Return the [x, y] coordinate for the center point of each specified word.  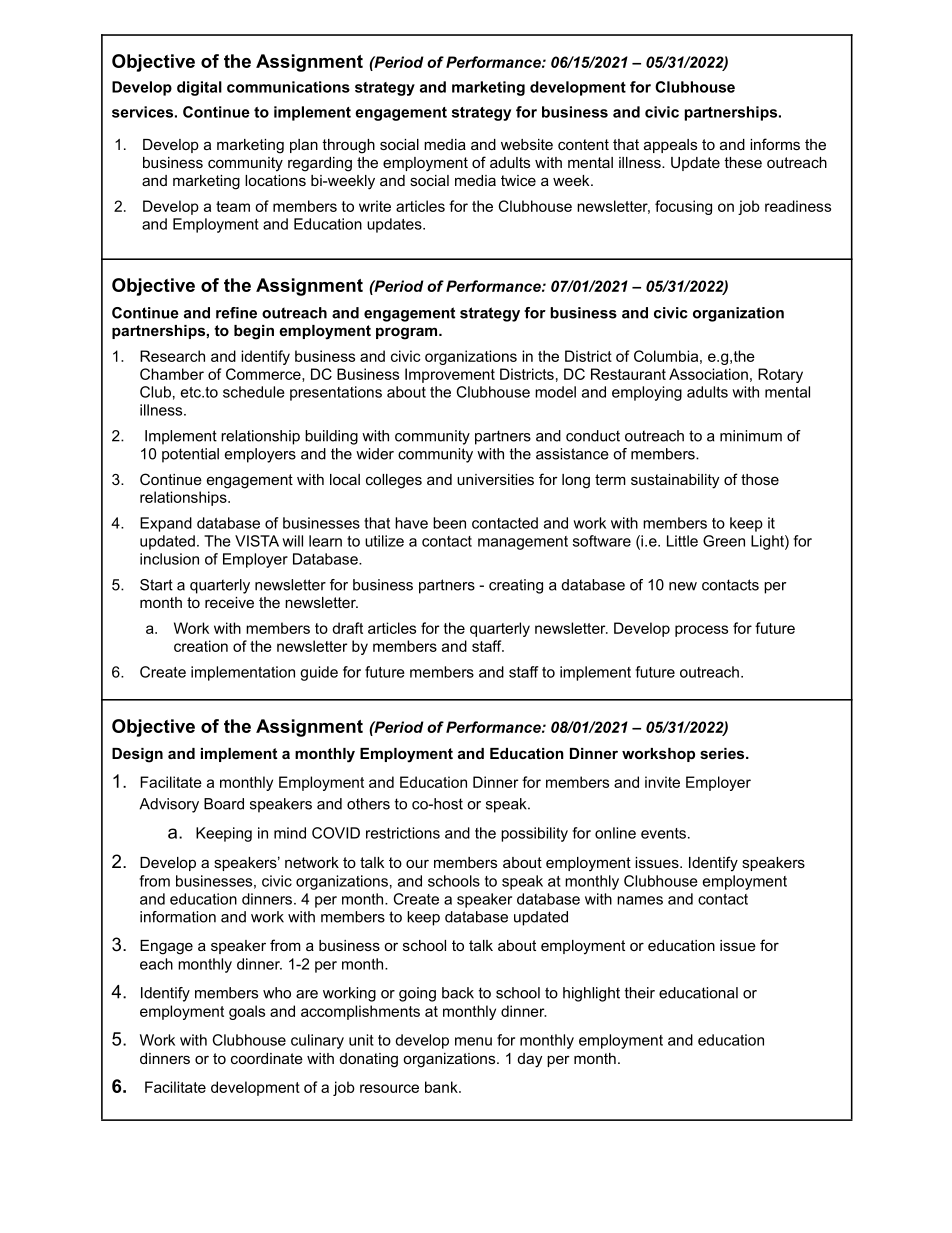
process [701, 631]
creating [516, 586]
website [527, 144]
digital [199, 88]
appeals [670, 146]
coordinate [267, 1058]
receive [229, 602]
